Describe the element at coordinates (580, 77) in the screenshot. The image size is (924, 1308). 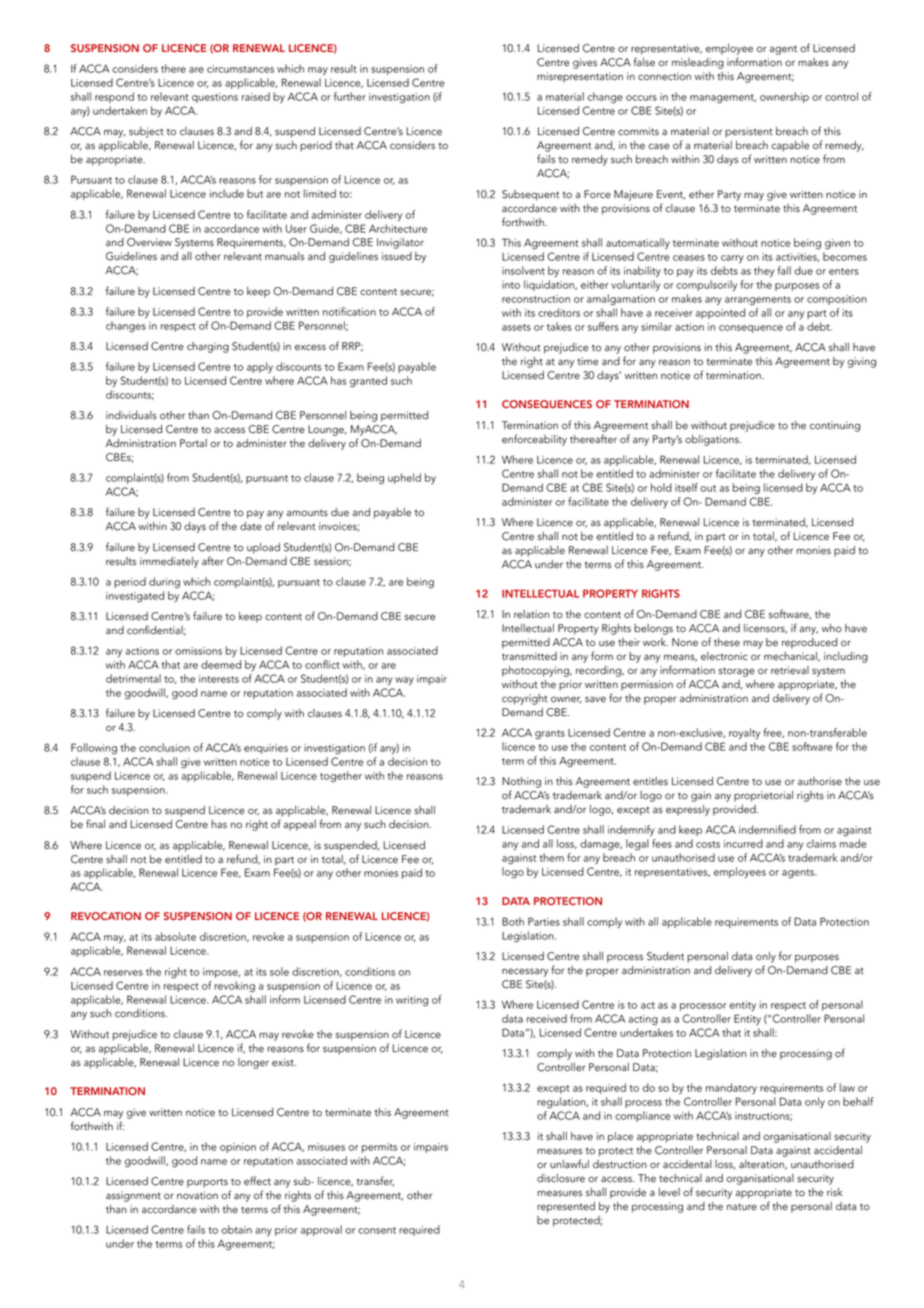
I see `misrepresentation` at that location.
